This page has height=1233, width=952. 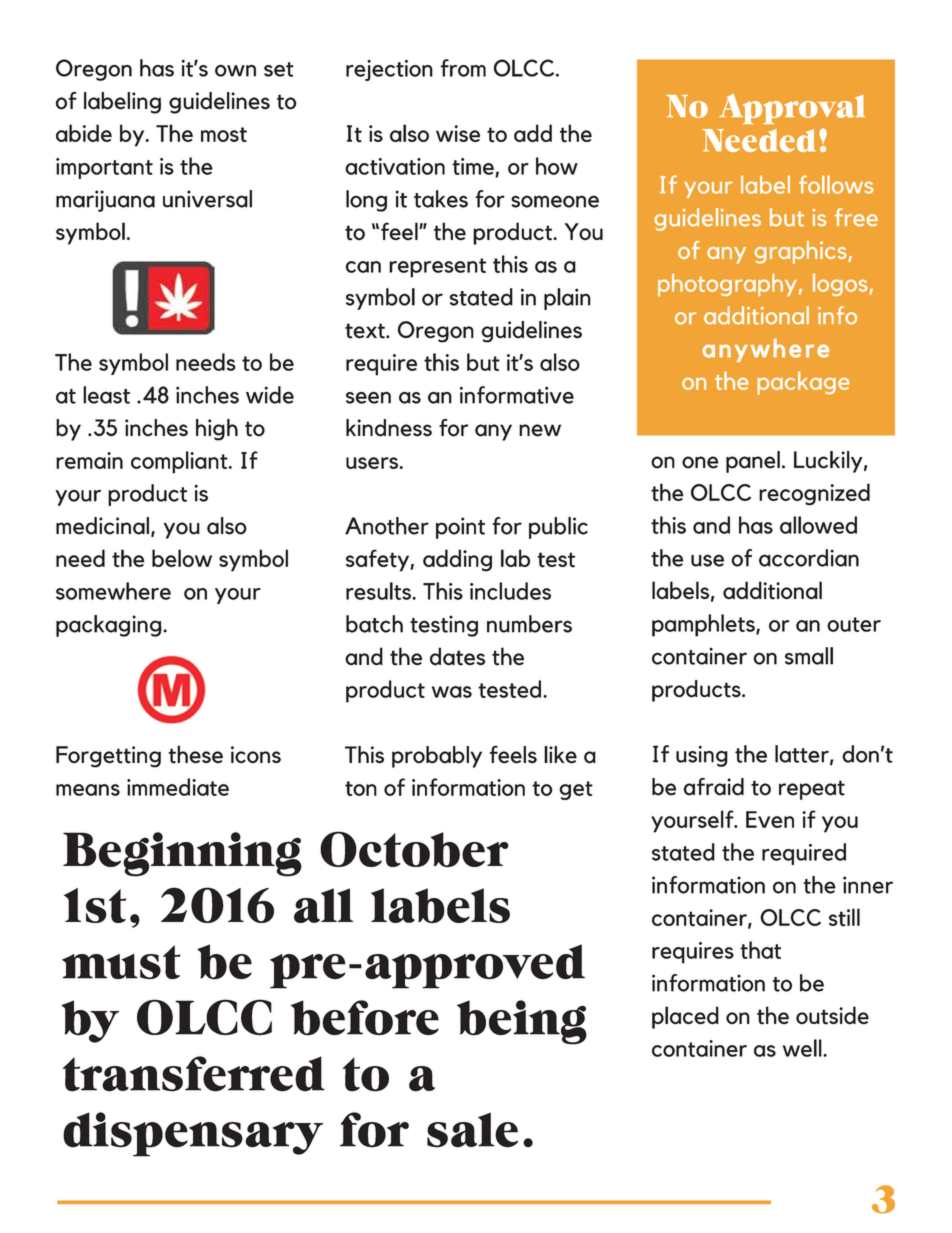 I want to click on Approval, so click(x=792, y=109).
